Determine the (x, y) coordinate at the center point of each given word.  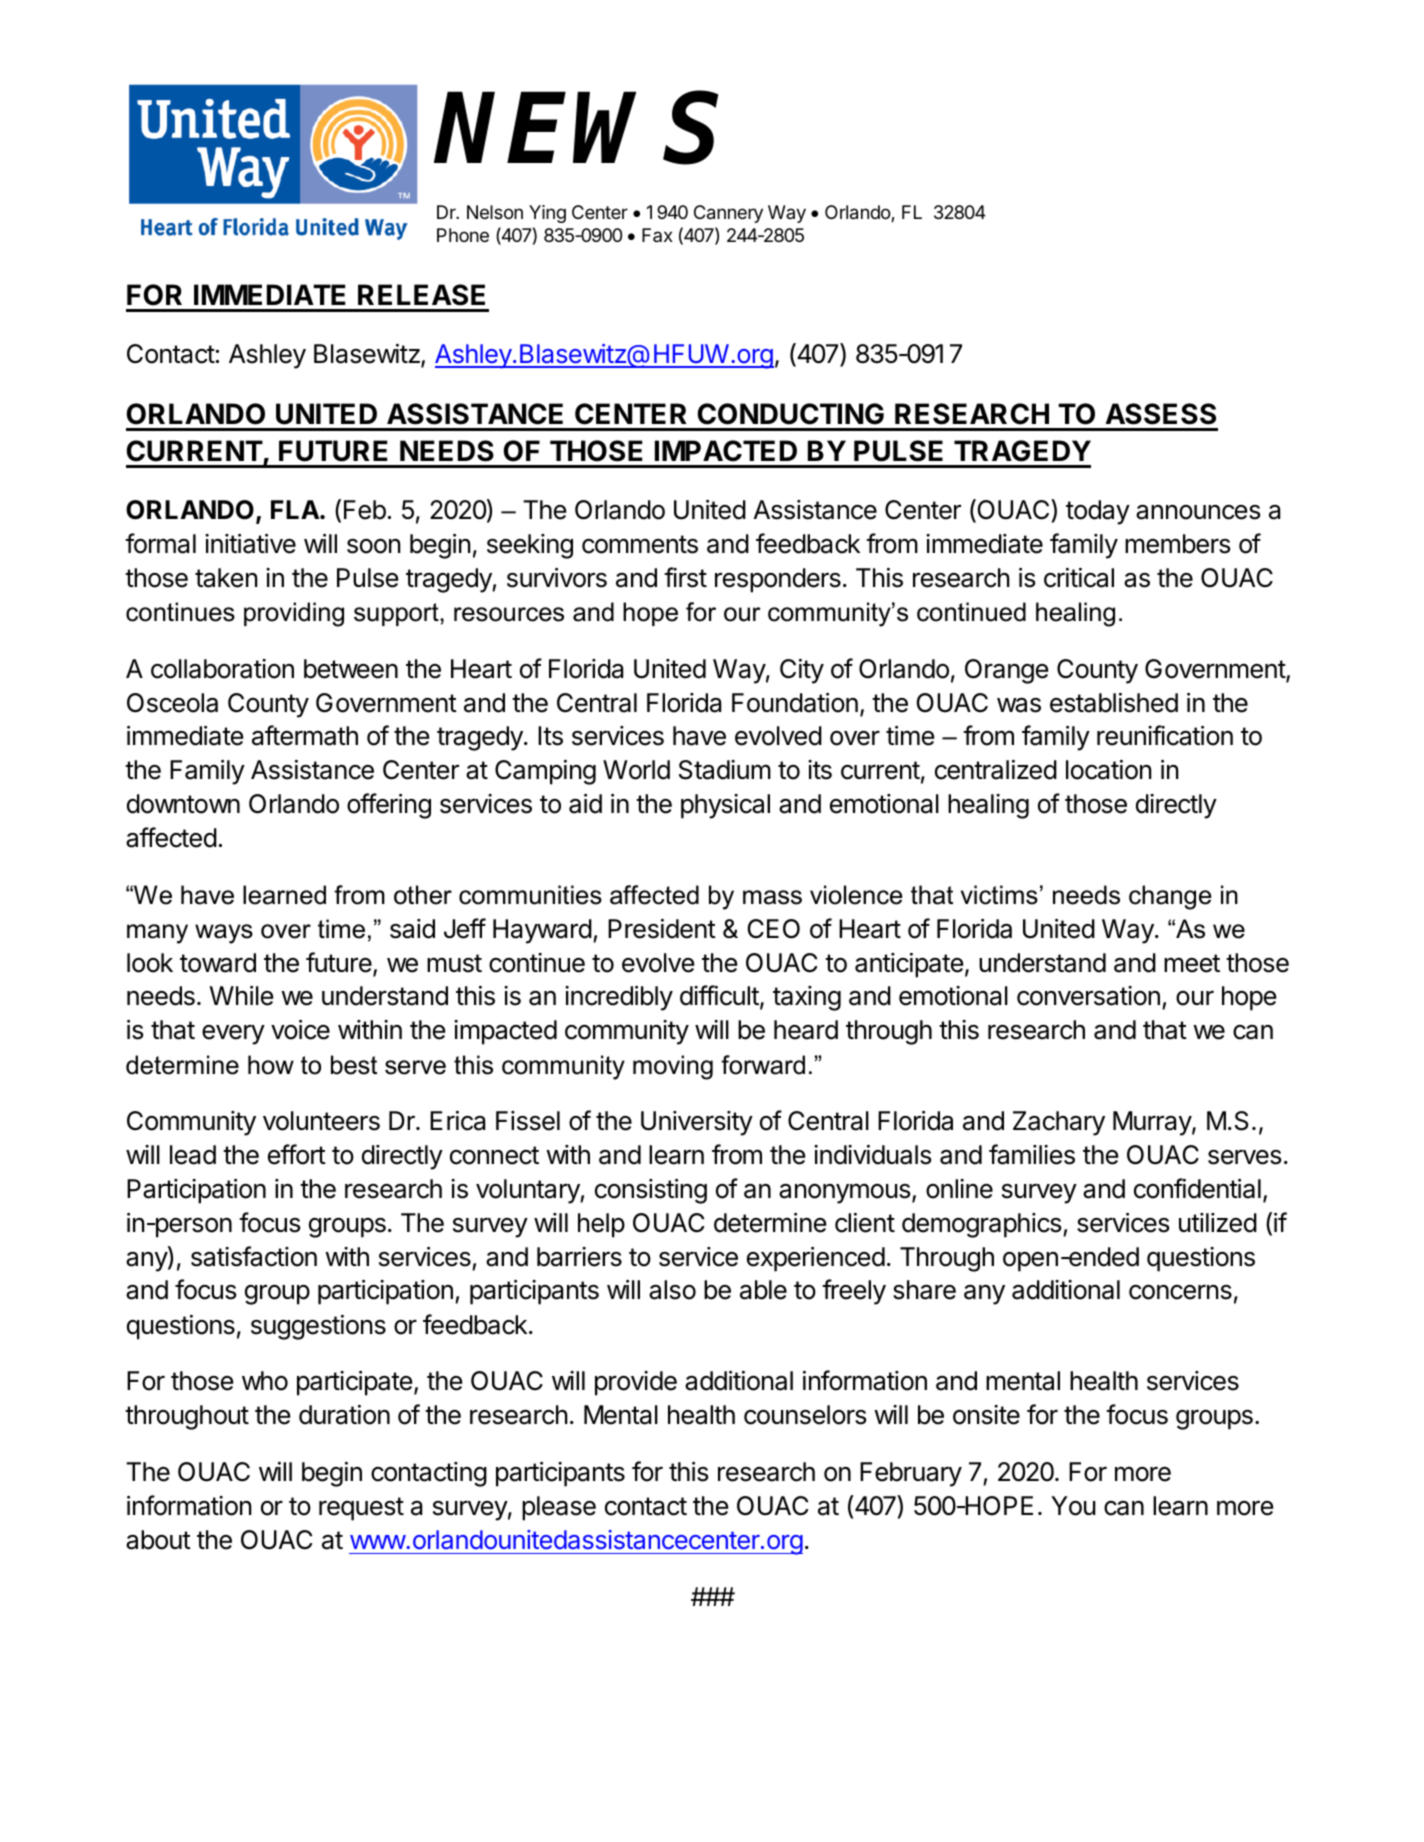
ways (224, 934)
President (662, 929)
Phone (463, 235)
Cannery (728, 214)
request (361, 1509)
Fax (657, 235)
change (1170, 897)
